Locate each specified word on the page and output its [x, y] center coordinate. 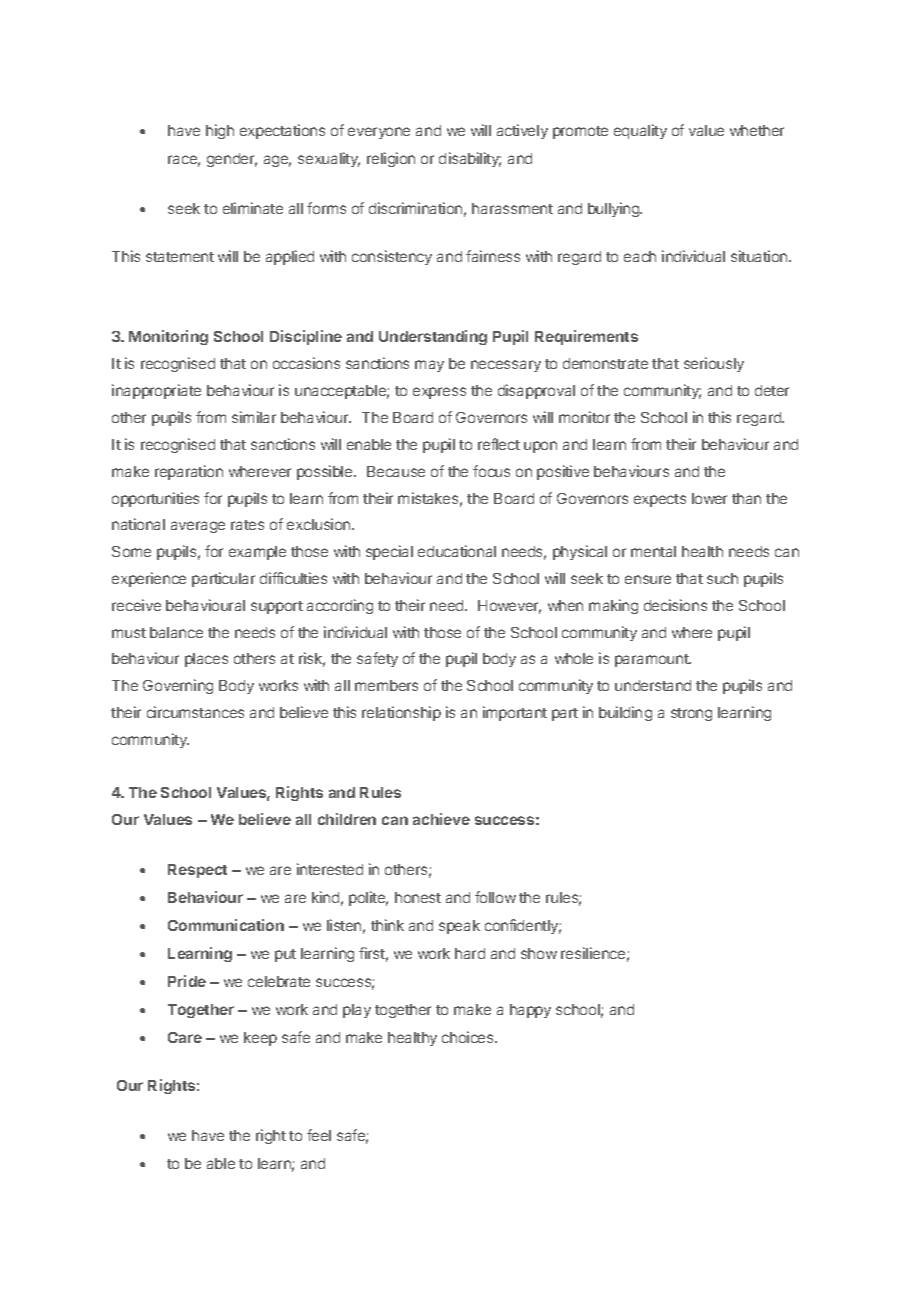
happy [530, 1011]
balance [176, 632]
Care [185, 1037]
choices [469, 1037]
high [220, 131]
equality [640, 131]
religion [391, 159]
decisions [675, 605]
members [386, 685]
